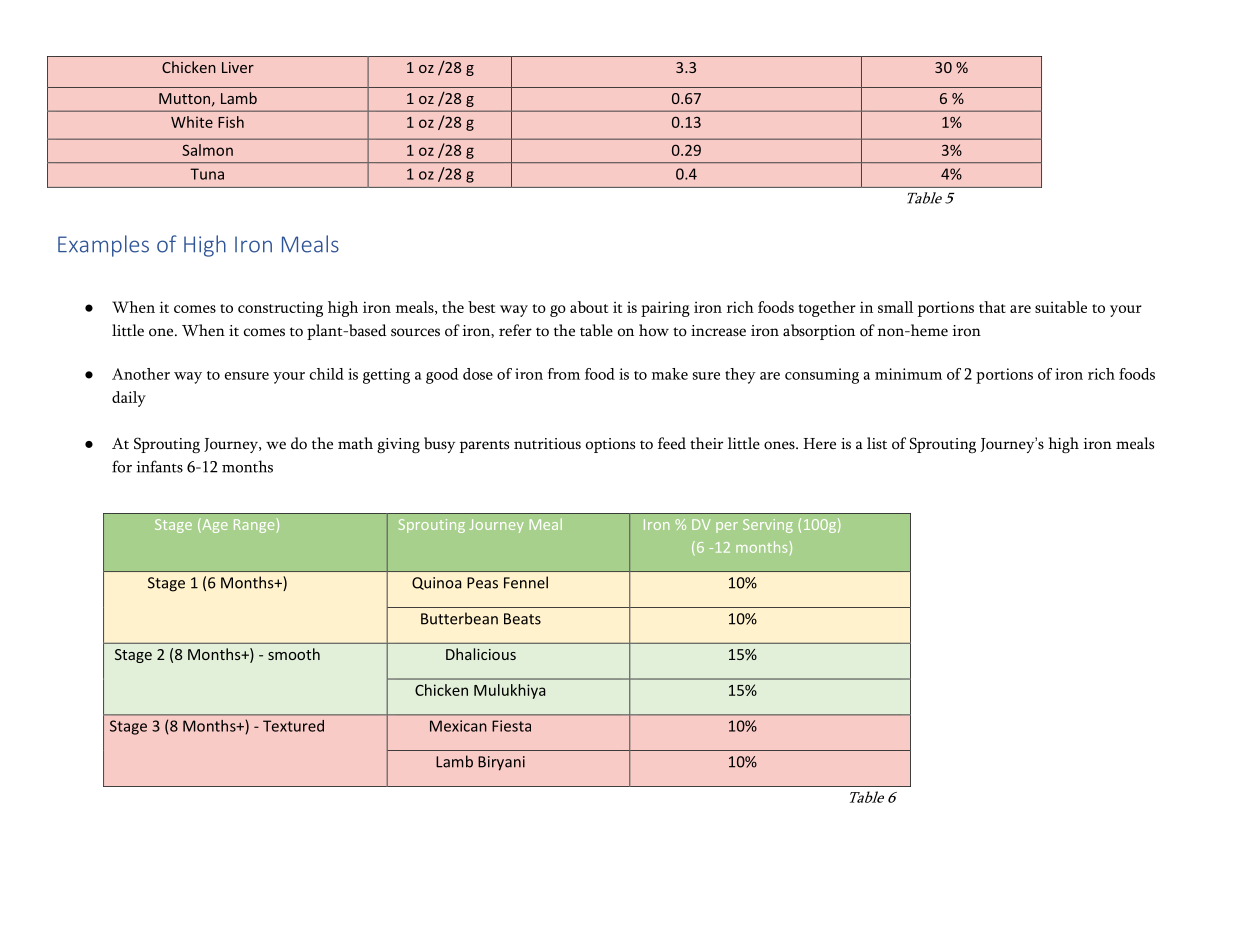 The image size is (1233, 952). I want to click on small, so click(895, 307).
